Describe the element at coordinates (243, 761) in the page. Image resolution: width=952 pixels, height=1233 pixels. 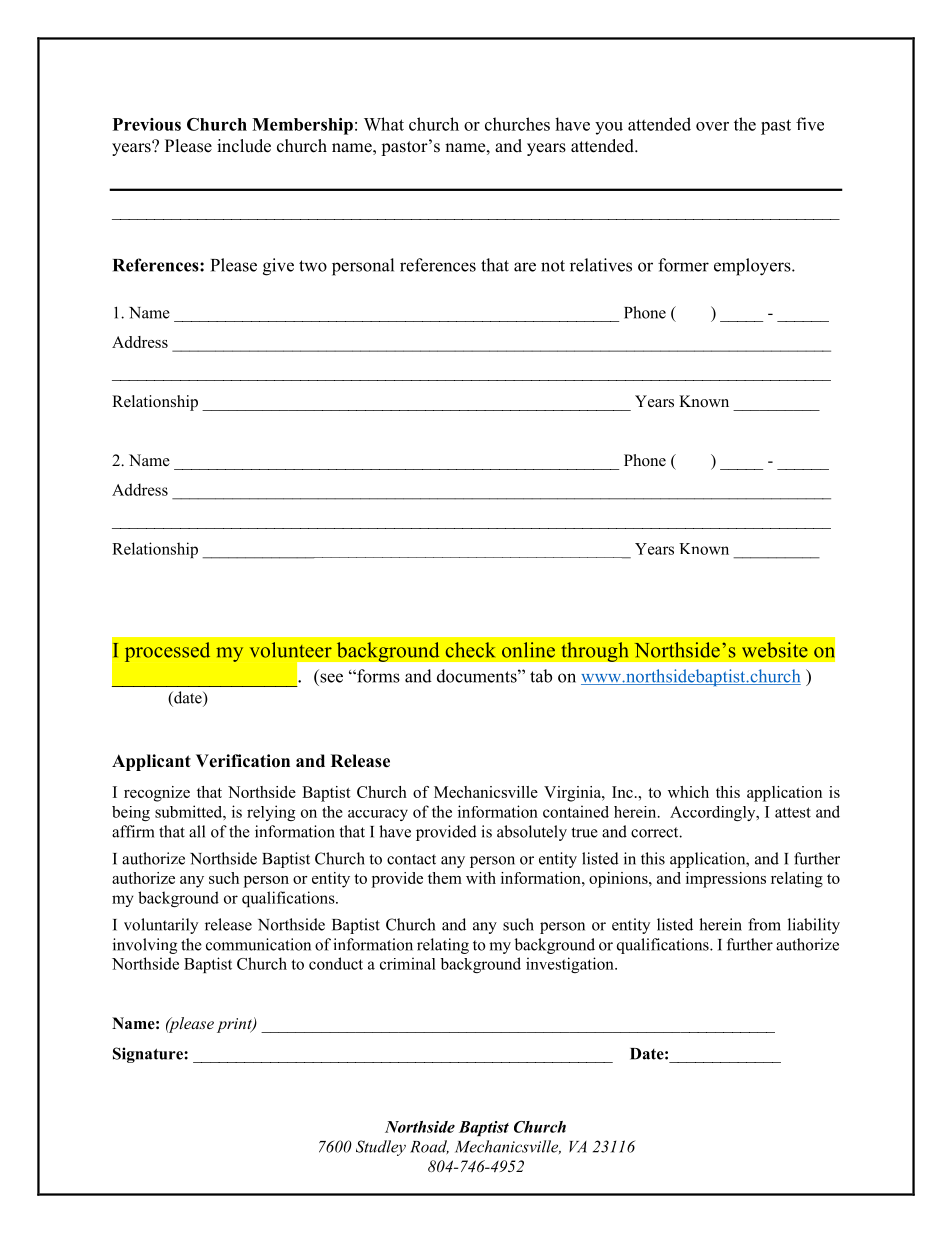
I see `Verification` at that location.
